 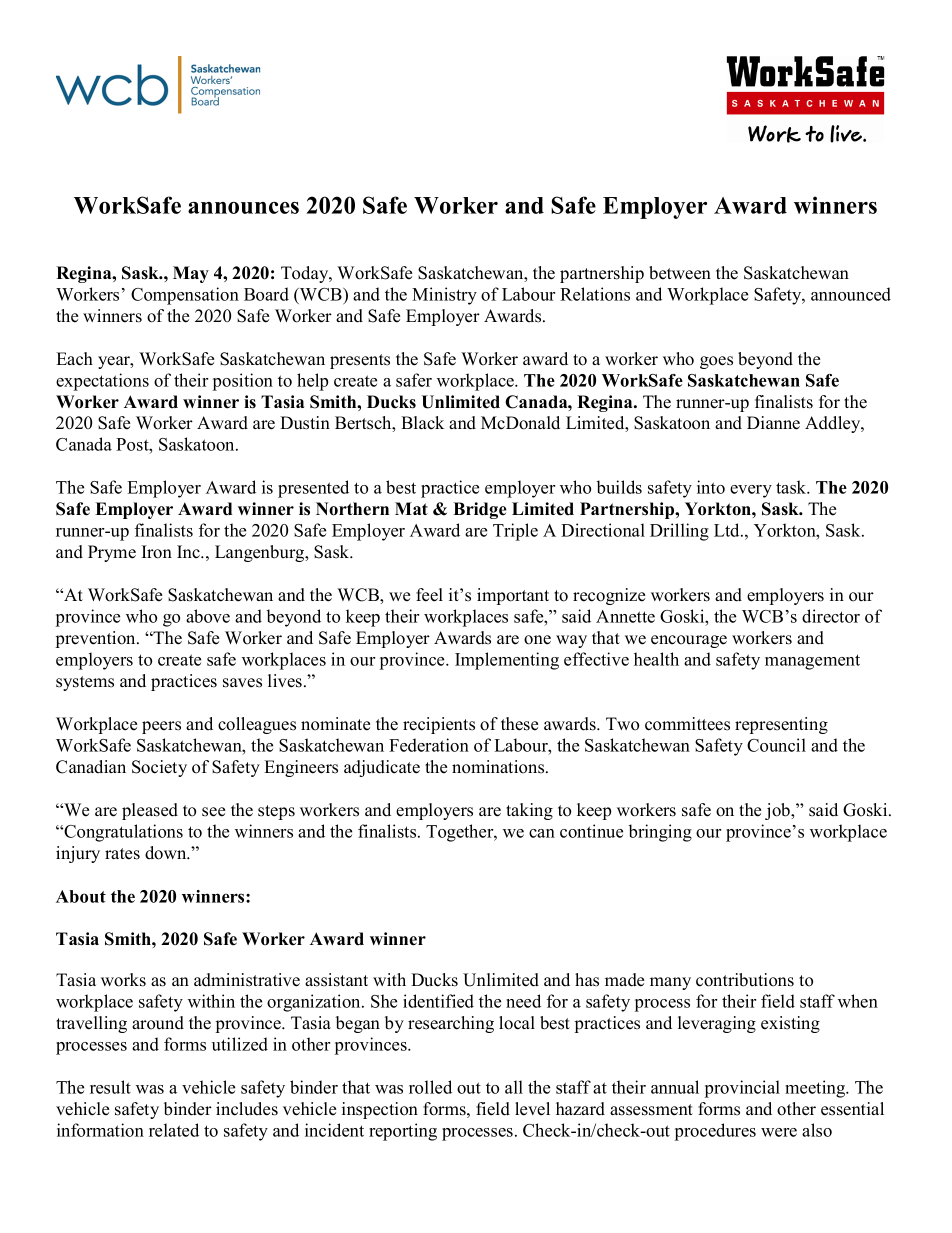 I want to click on provincial, so click(x=742, y=1089).
